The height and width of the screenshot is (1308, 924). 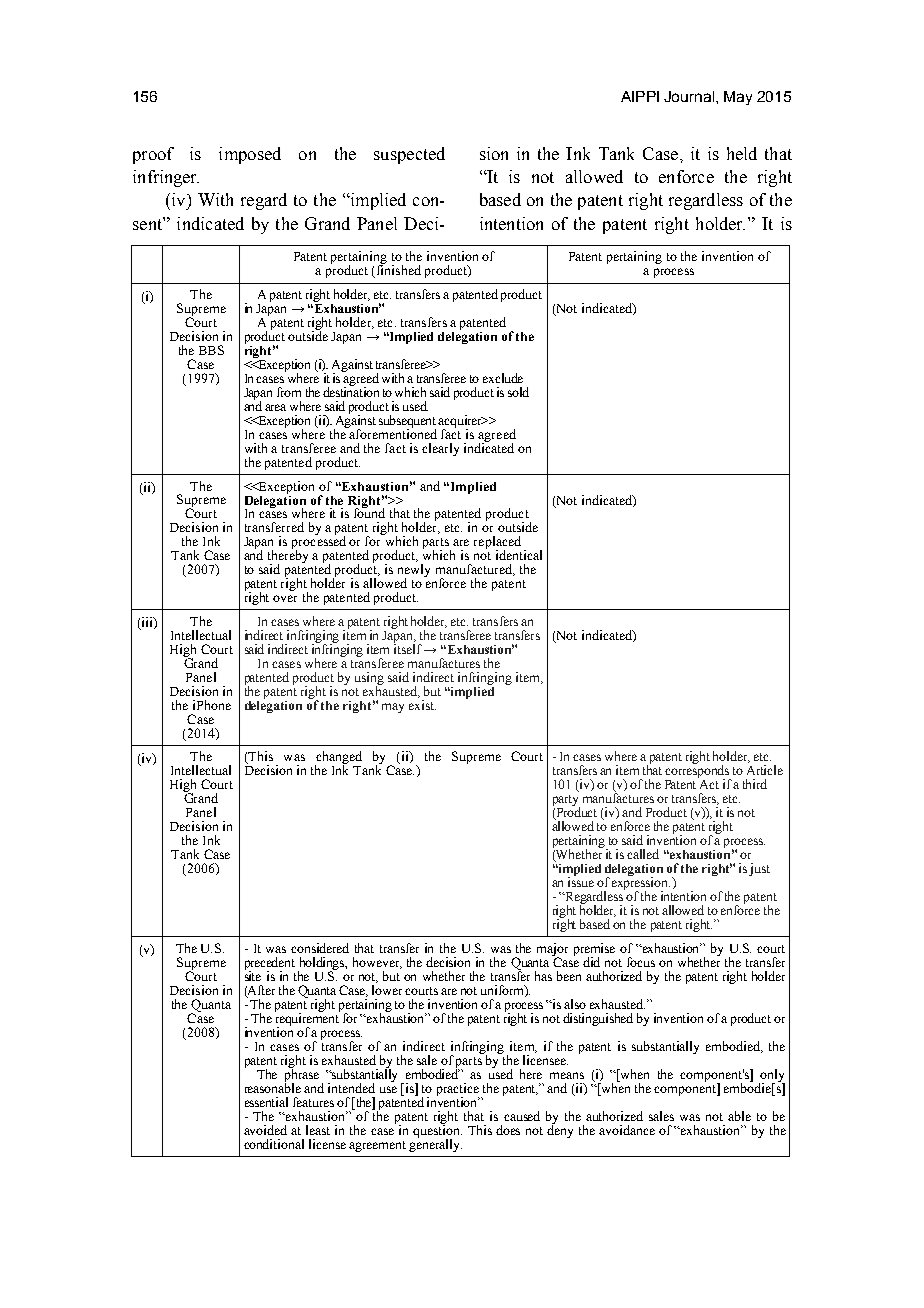 I want to click on BBS, so click(x=211, y=350).
